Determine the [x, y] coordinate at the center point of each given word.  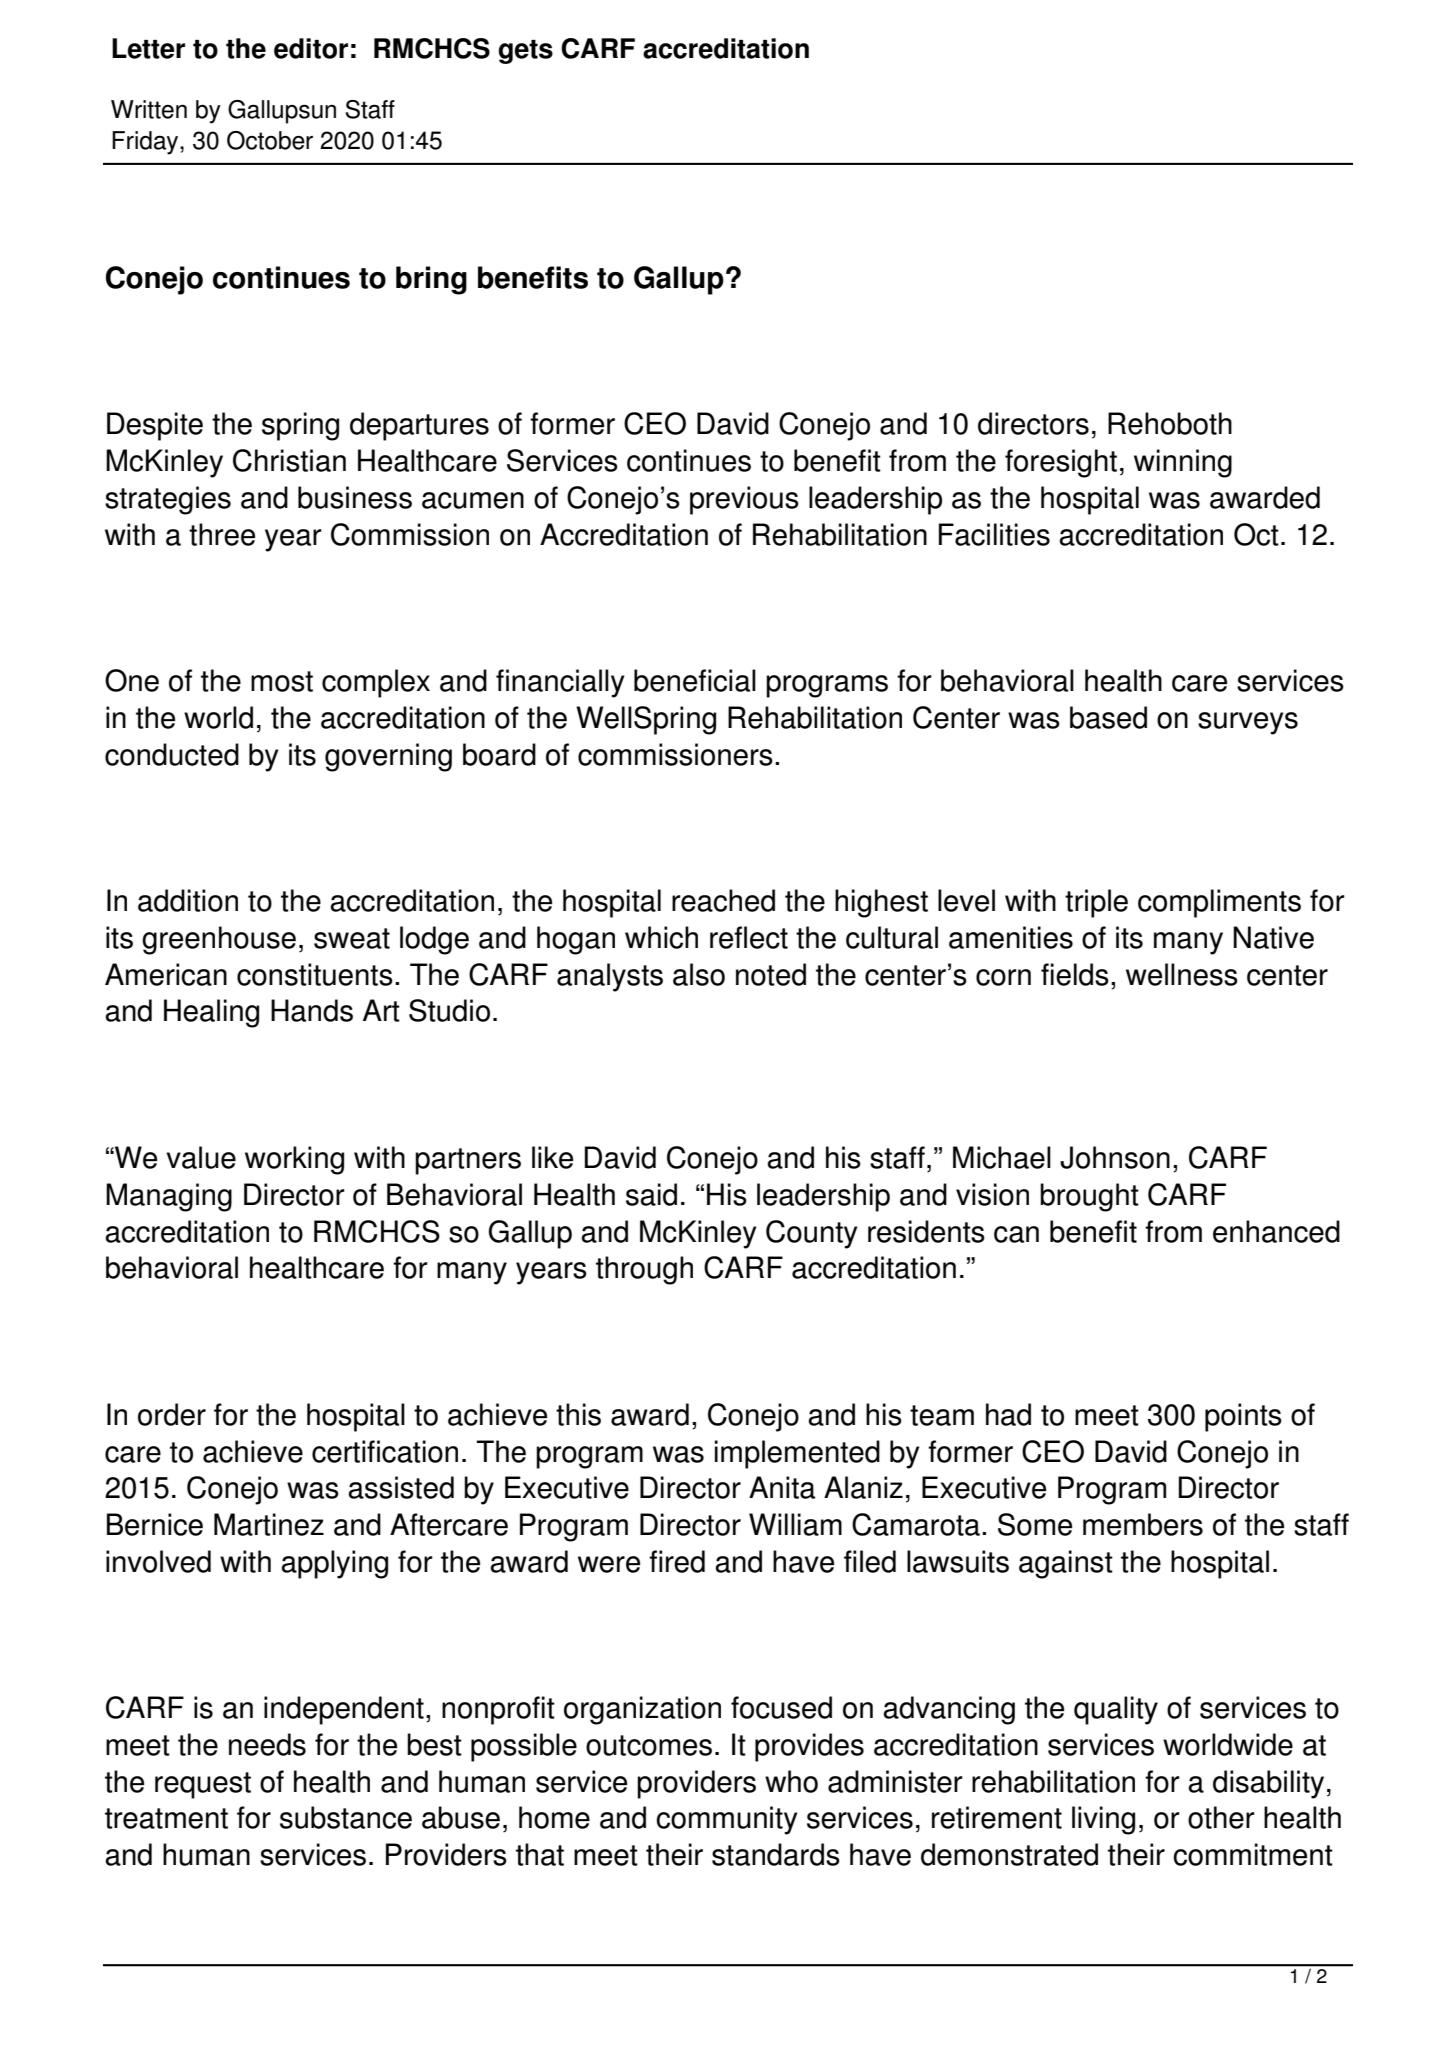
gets [525, 52]
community [726, 1820]
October [270, 140]
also [699, 974]
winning [1183, 463]
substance [346, 1817]
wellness [1182, 974]
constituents [315, 974]
